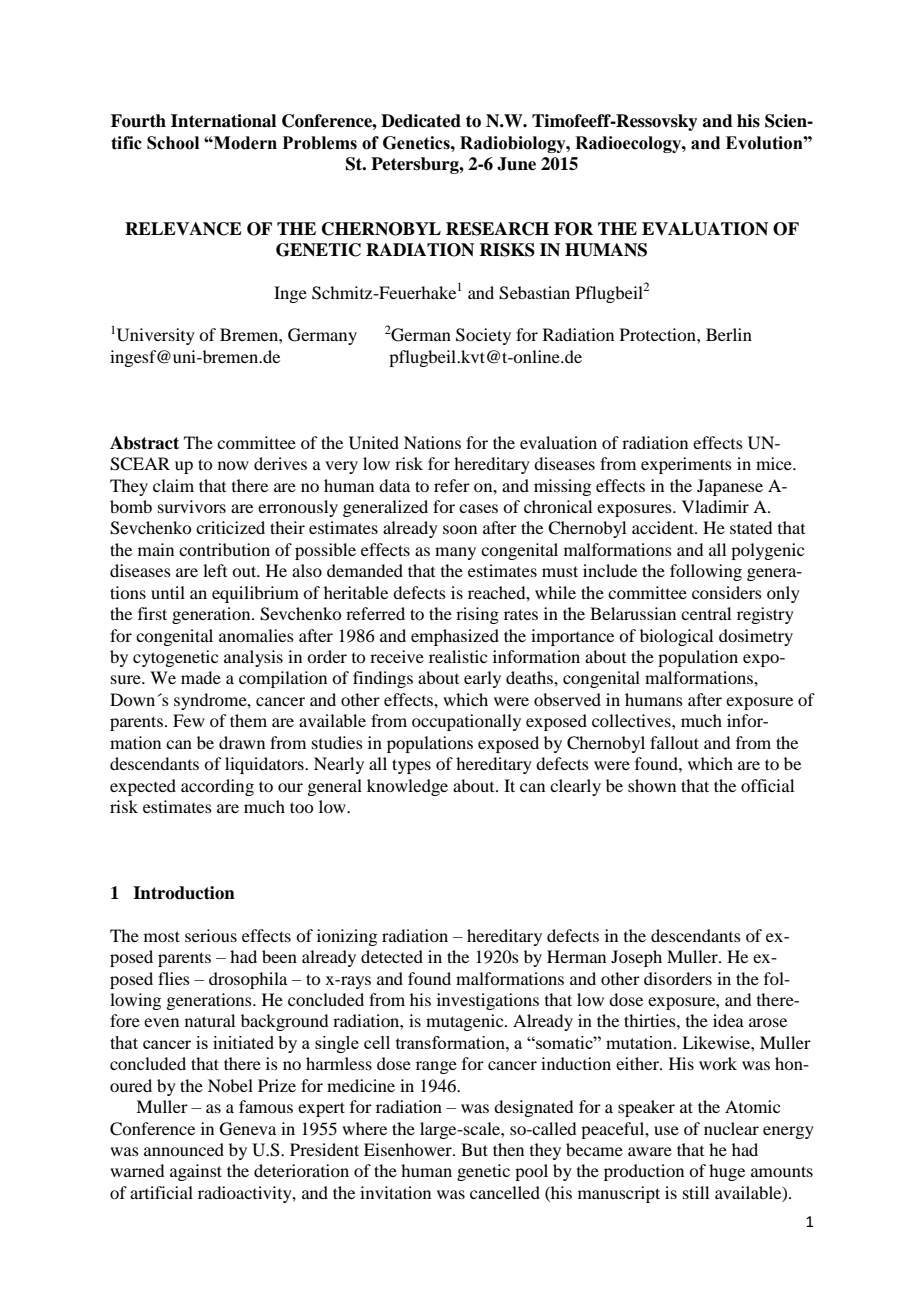 The height and width of the document is (1308, 924). Describe the element at coordinates (173, 485) in the document. I see `claim` at that location.
